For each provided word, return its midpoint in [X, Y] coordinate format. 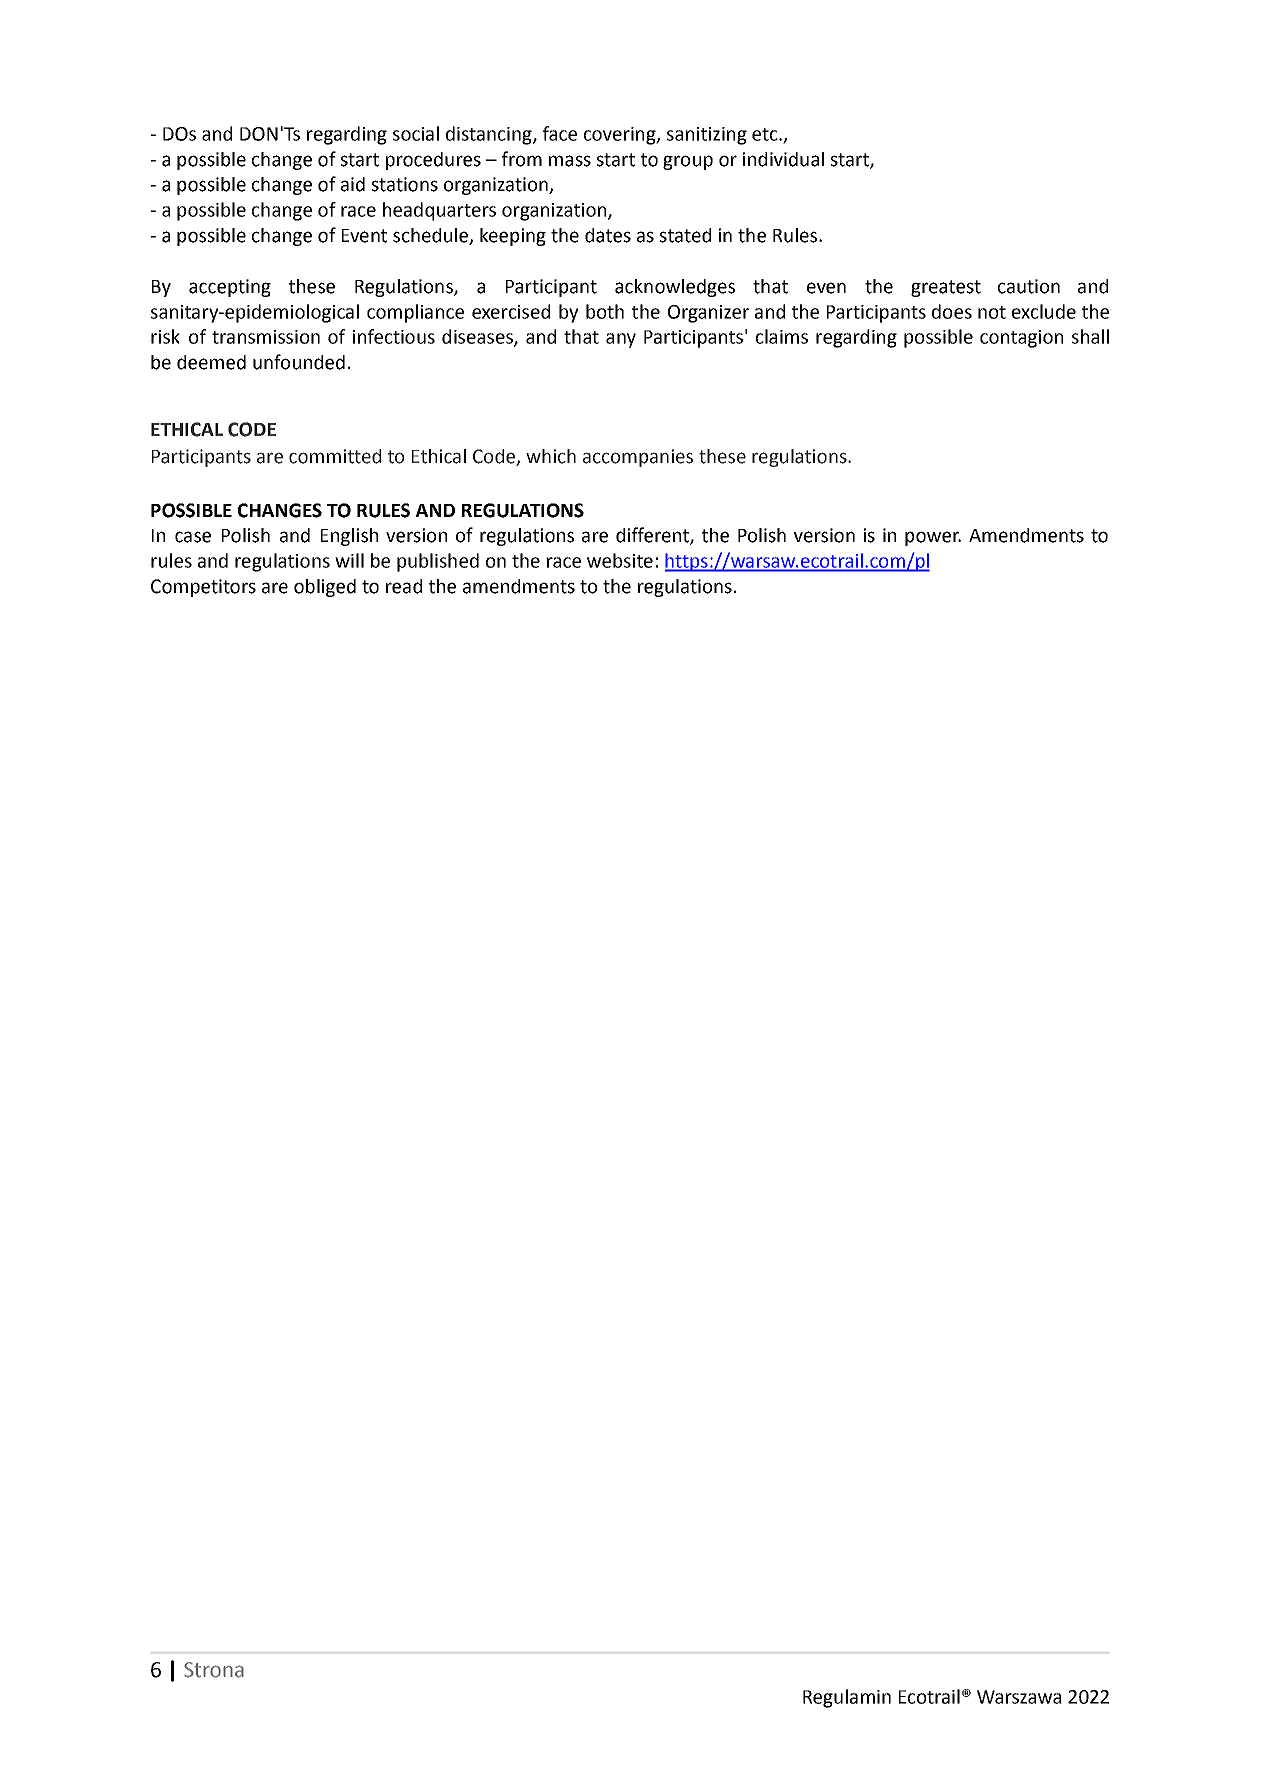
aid [353, 184]
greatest [946, 288]
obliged [325, 588]
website [620, 560]
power [933, 538]
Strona [214, 1670]
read [404, 586]
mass [570, 161]
